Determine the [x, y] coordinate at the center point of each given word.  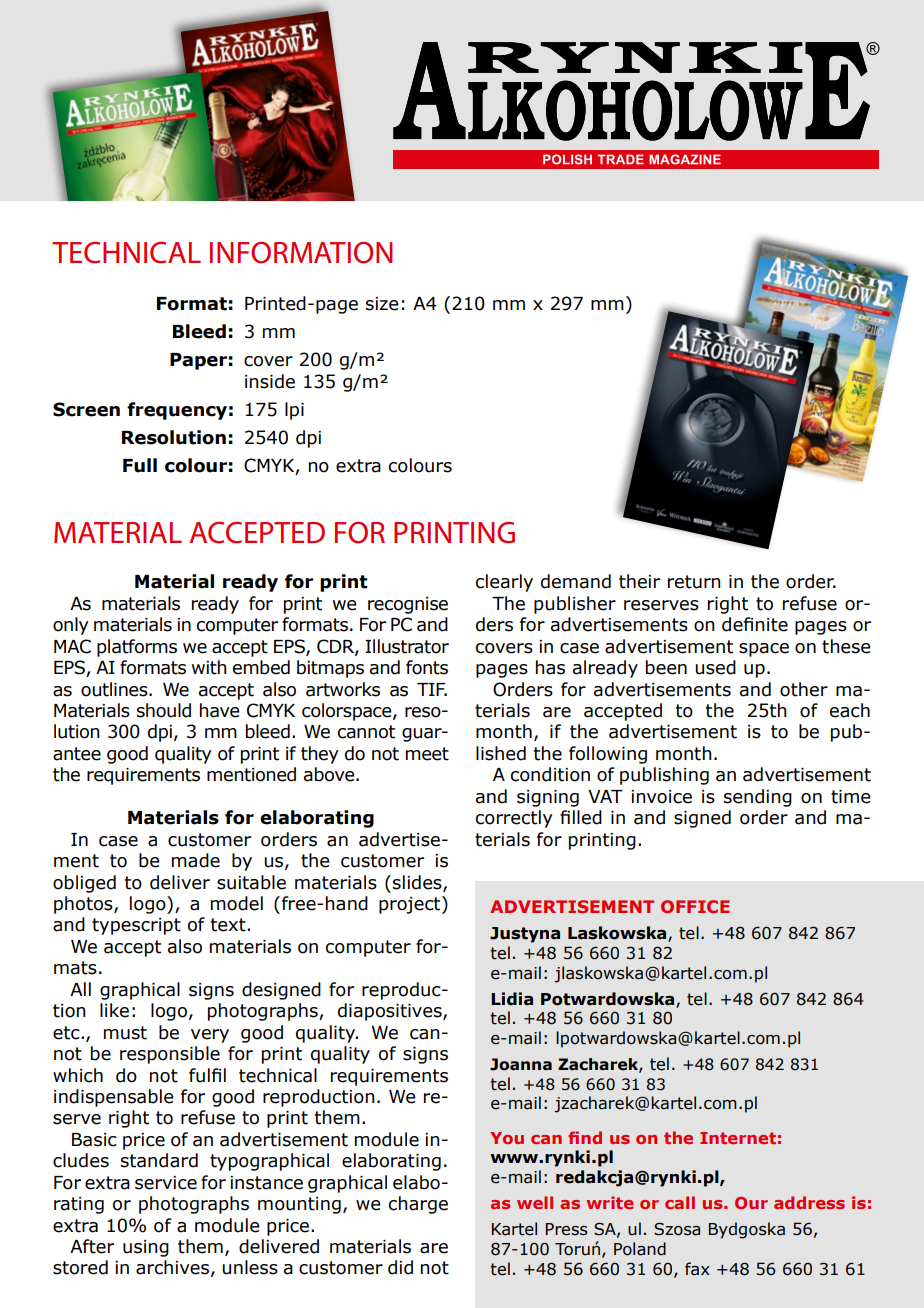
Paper [198, 361]
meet [427, 754]
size [382, 304]
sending [758, 798]
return [694, 582]
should [164, 710]
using [146, 1248]
